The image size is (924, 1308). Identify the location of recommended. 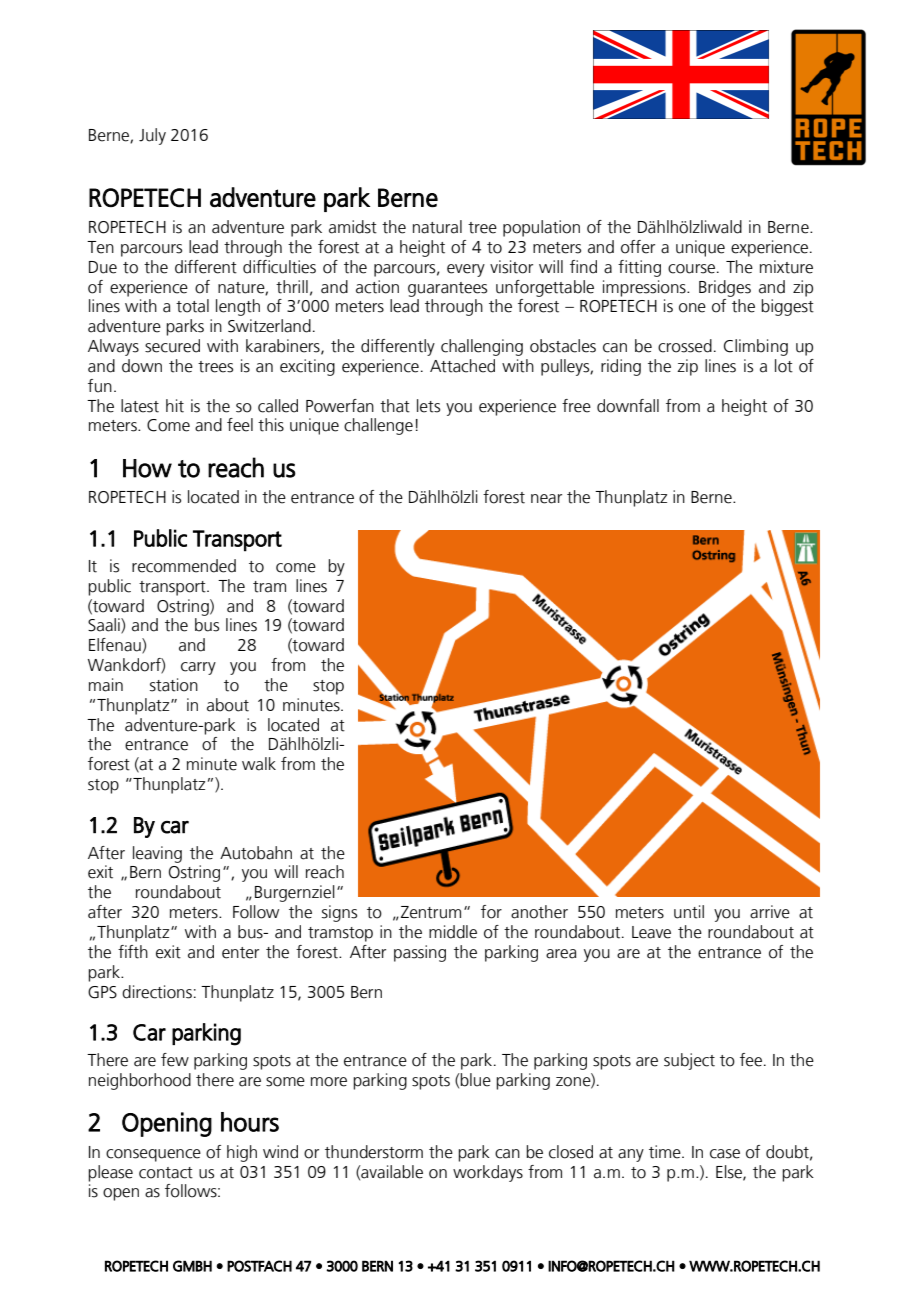
(184, 566).
